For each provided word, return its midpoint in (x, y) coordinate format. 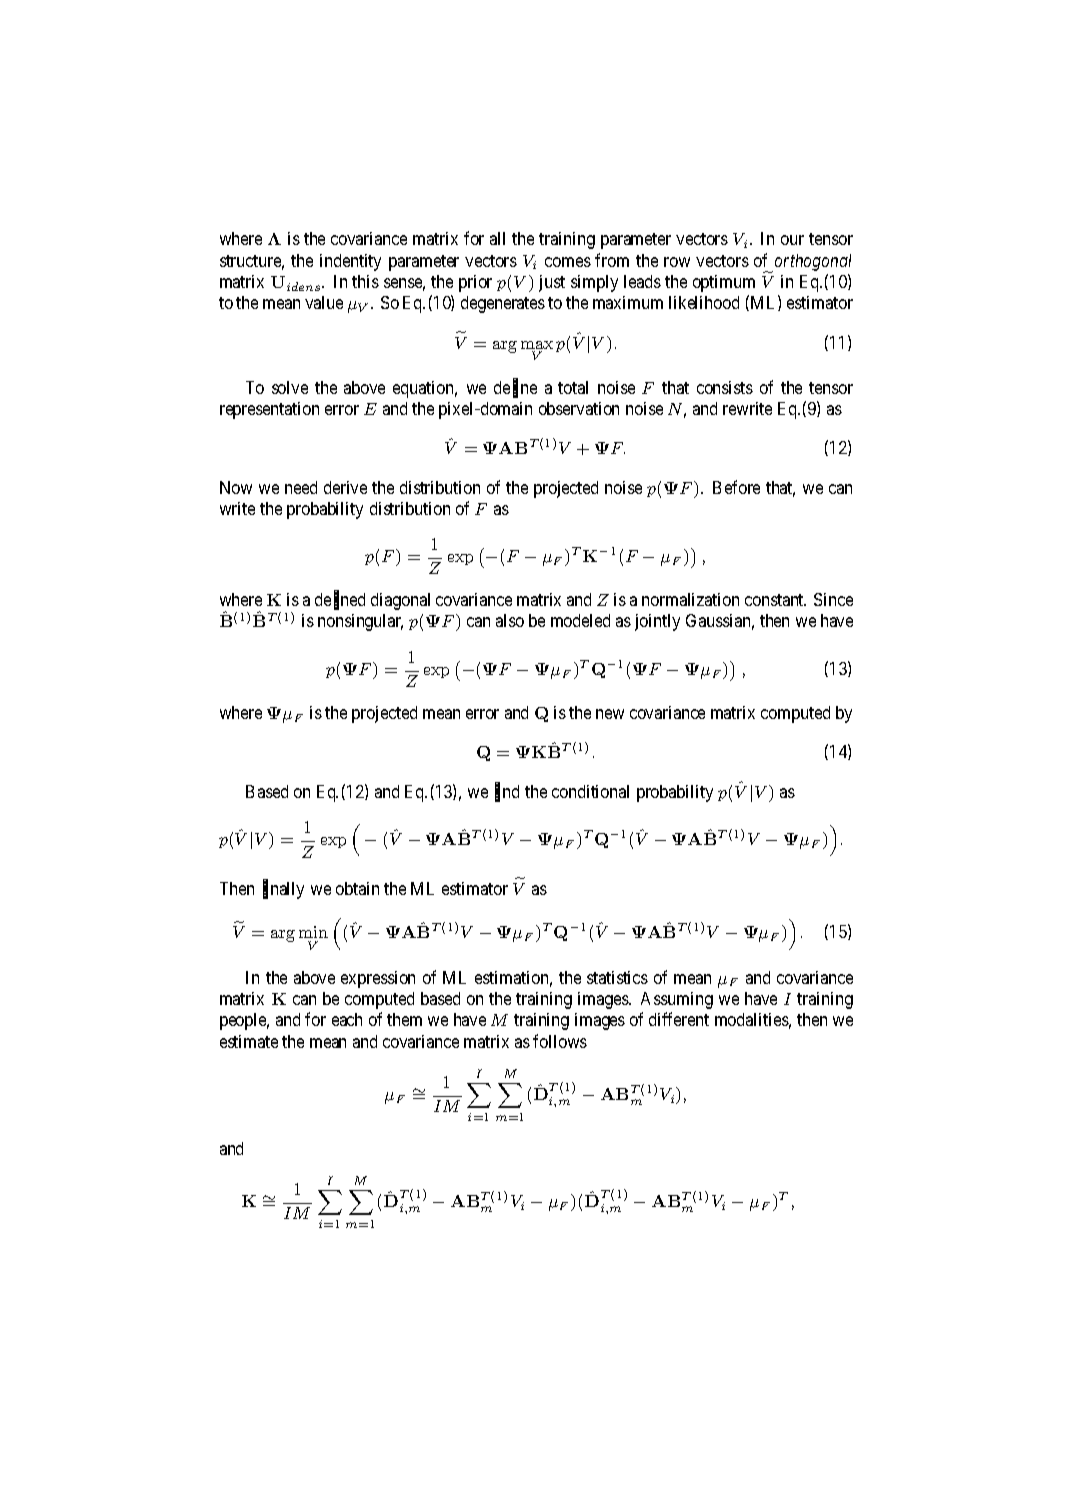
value (324, 302)
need (301, 487)
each (347, 1019)
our (792, 240)
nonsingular (360, 622)
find (507, 792)
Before (736, 487)
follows (560, 1041)
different (679, 1019)
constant (775, 600)
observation (579, 408)
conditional (590, 791)
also (510, 620)
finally (283, 889)
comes (568, 262)
